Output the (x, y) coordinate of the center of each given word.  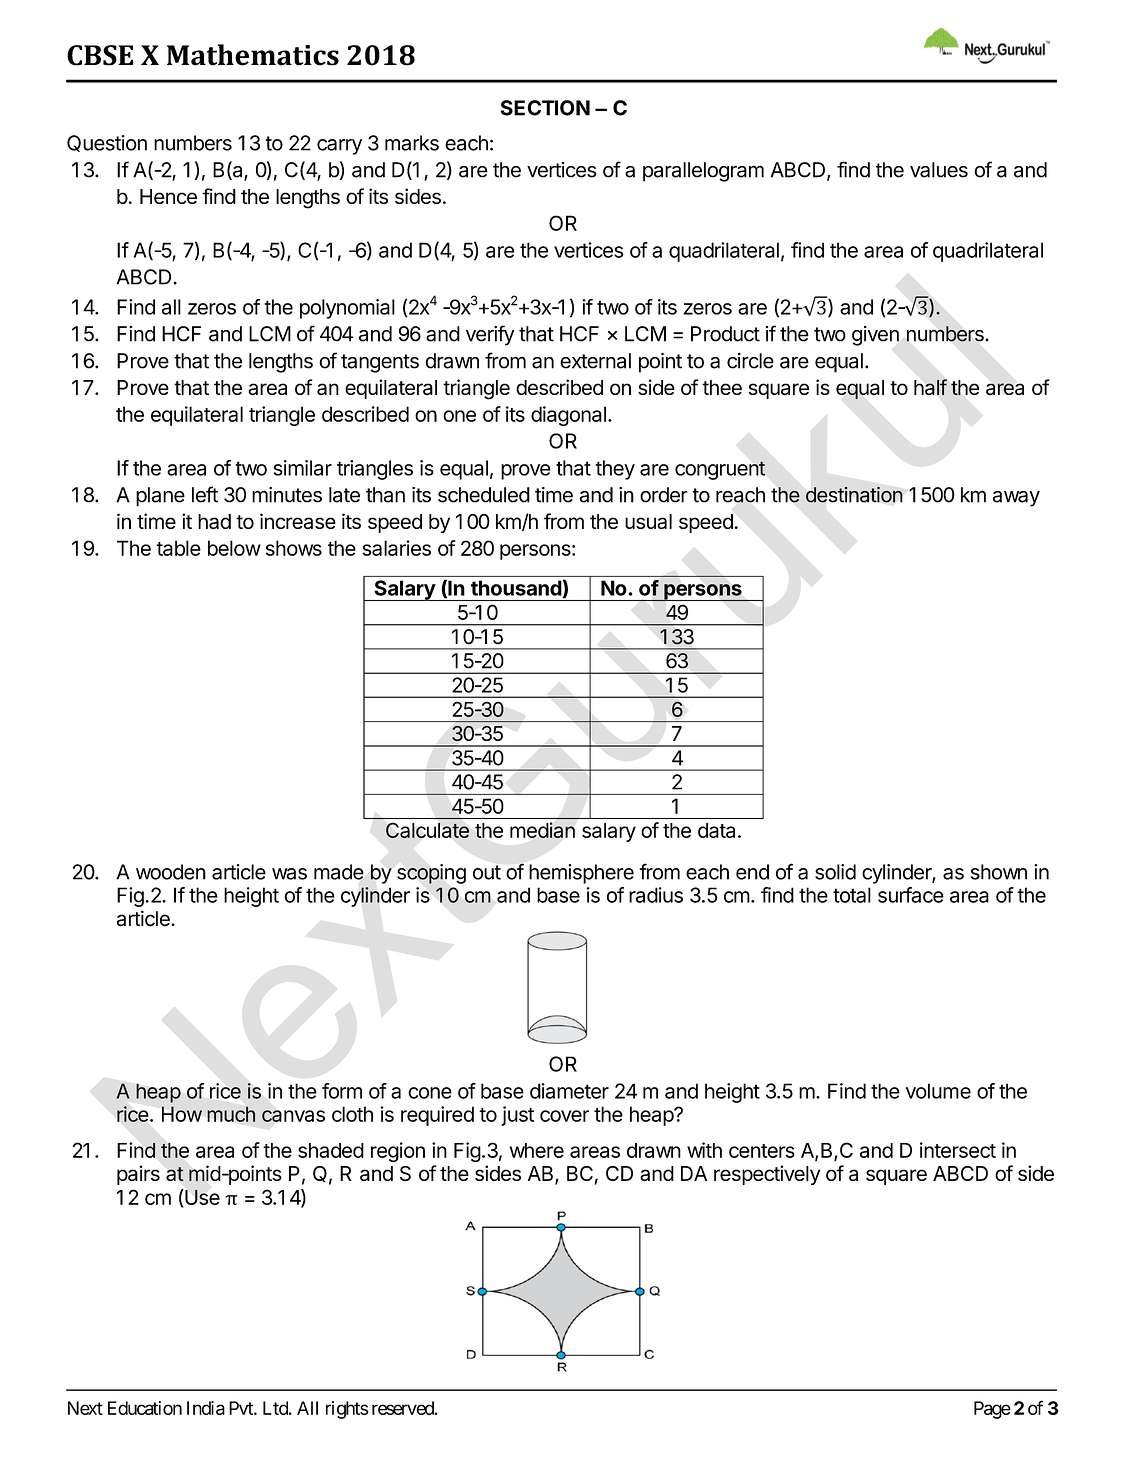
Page (992, 1410)
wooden (171, 872)
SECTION (545, 108)
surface (911, 895)
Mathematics (253, 55)
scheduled (484, 495)
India (206, 1408)
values (939, 170)
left (205, 494)
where (537, 1150)
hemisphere (581, 874)
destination (854, 494)
